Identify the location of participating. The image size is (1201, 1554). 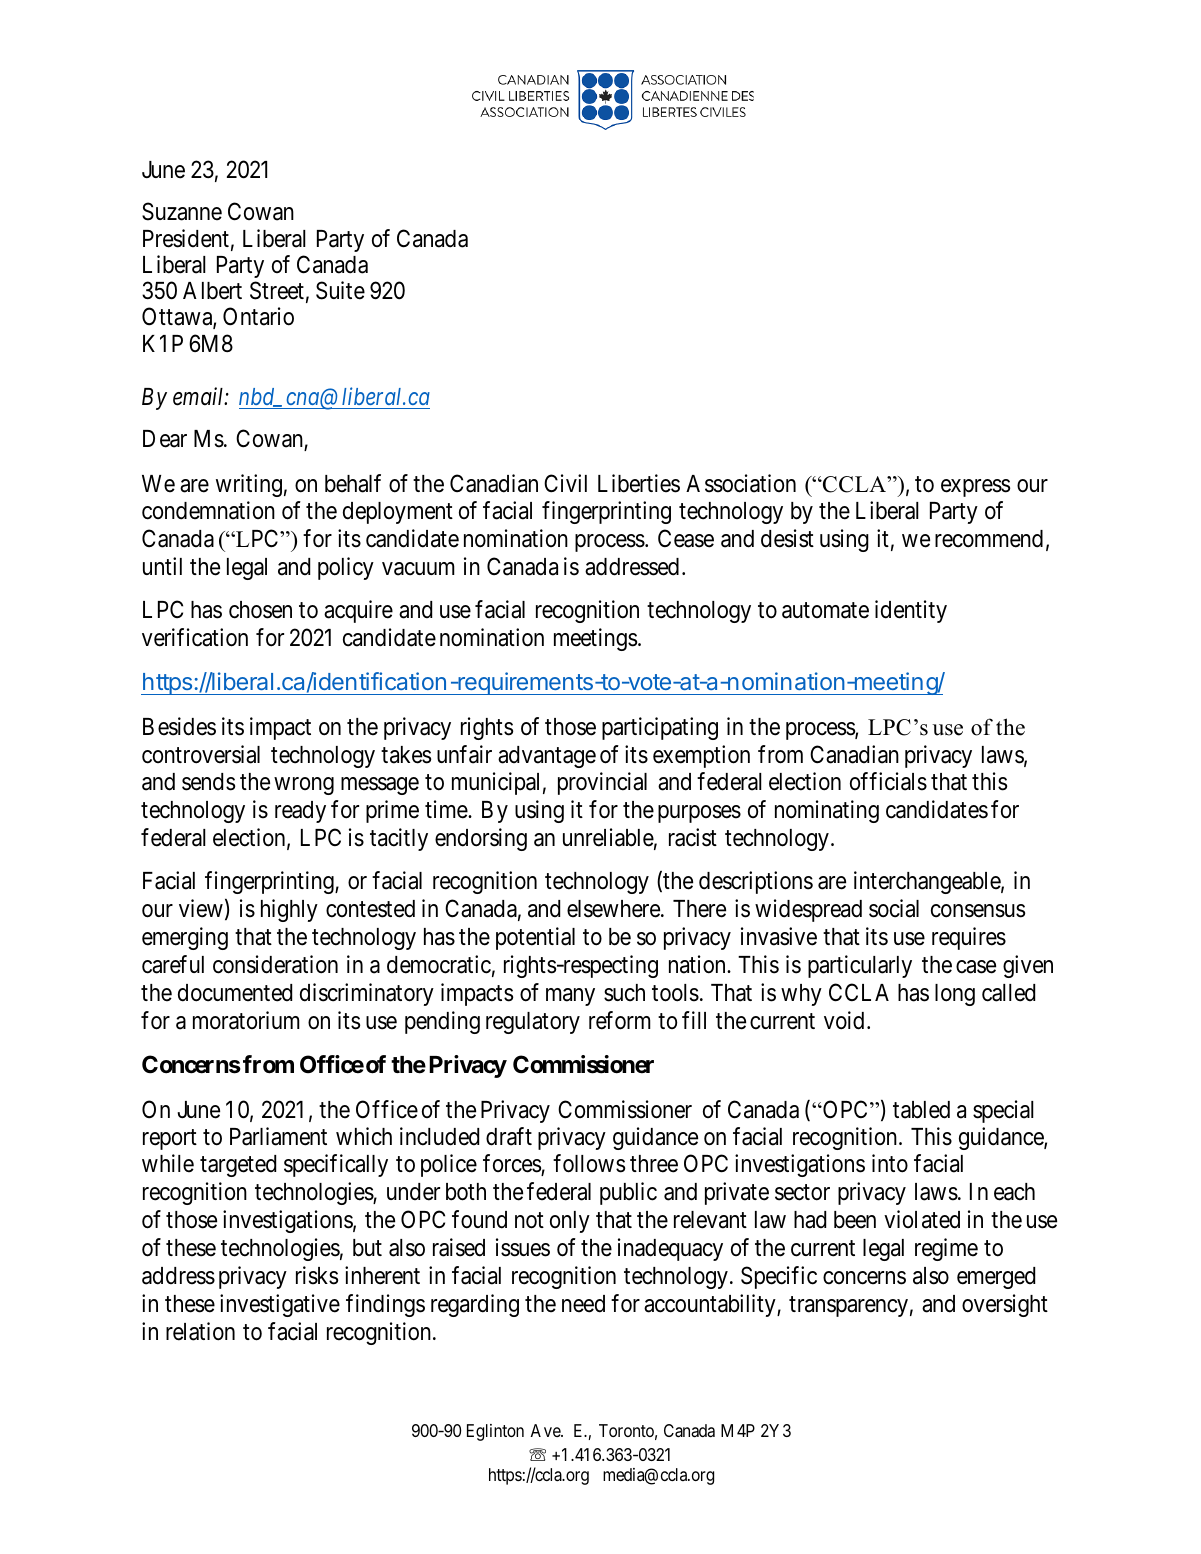
(660, 728).
